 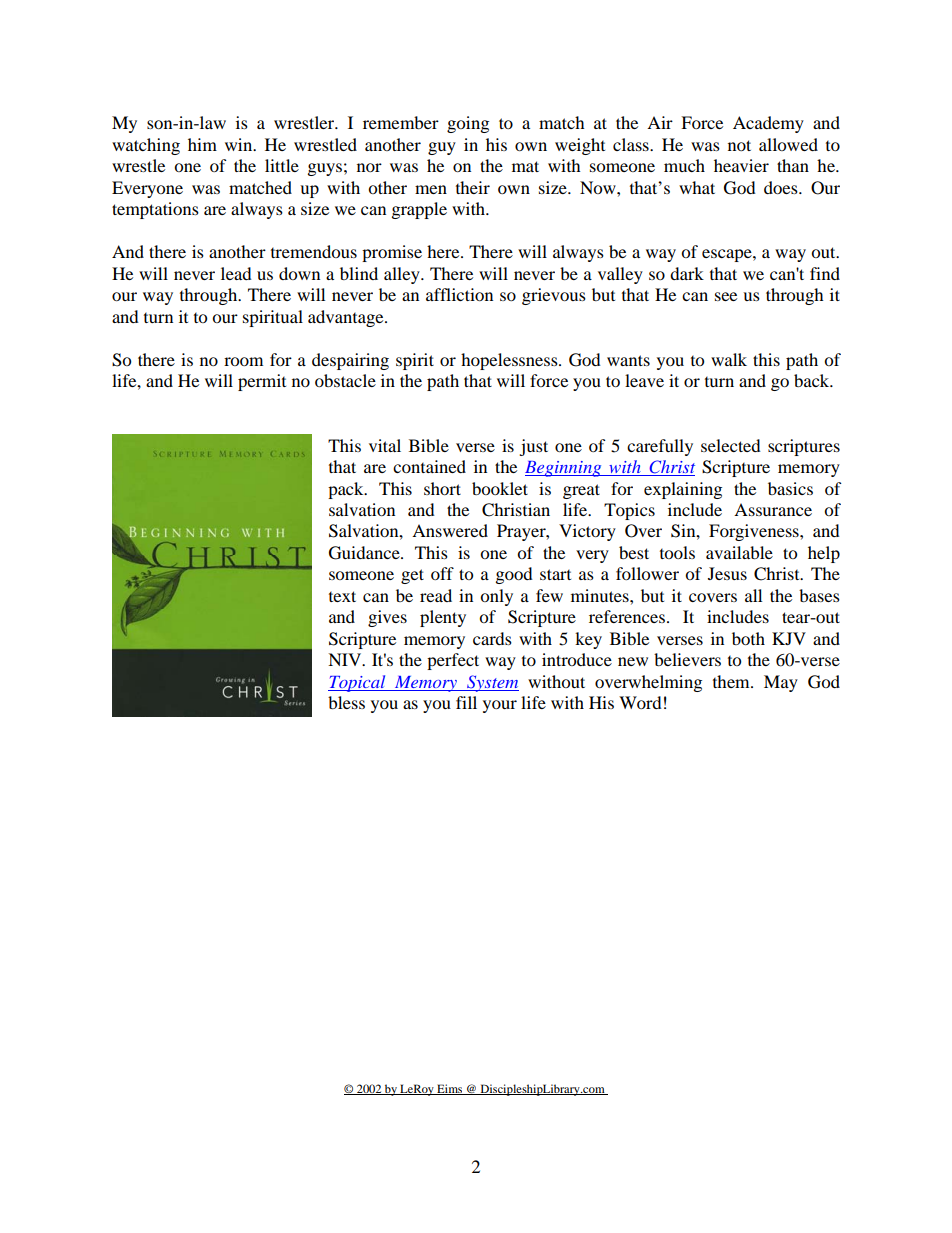 I want to click on selected, so click(x=731, y=445).
